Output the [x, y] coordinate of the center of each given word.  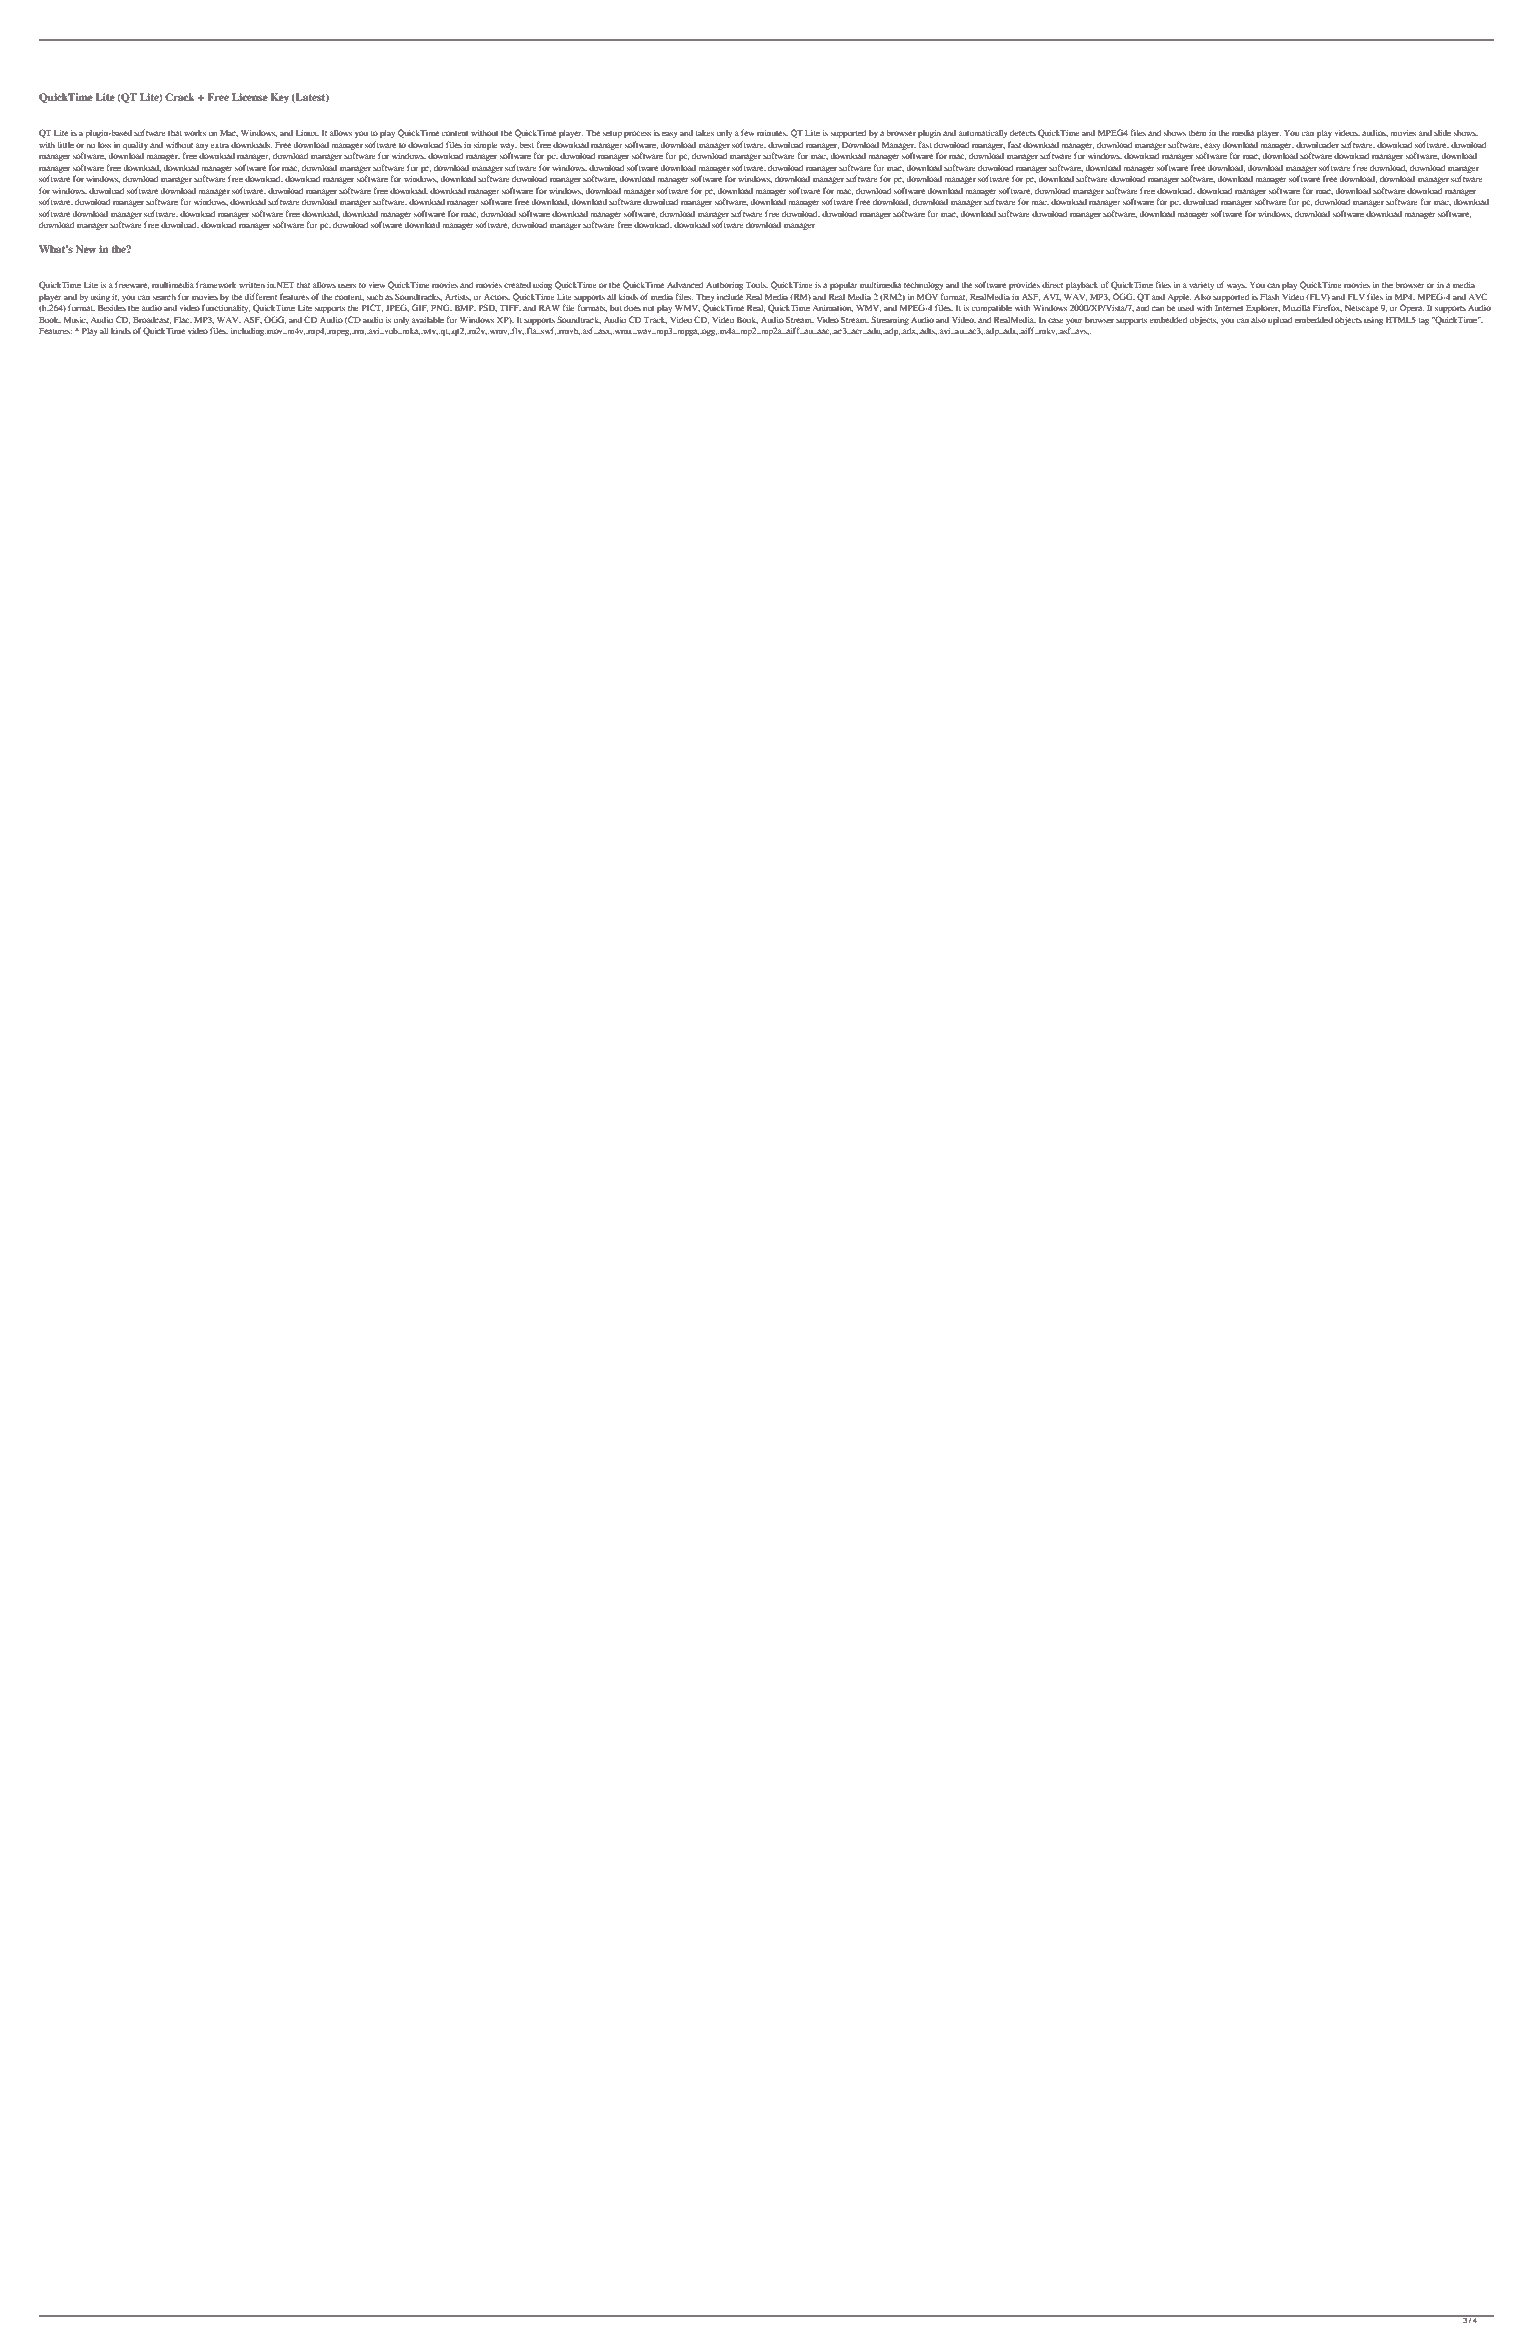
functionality [226, 308]
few [748, 132]
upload [1280, 321]
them [1197, 133]
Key [279, 98]
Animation [832, 308]
